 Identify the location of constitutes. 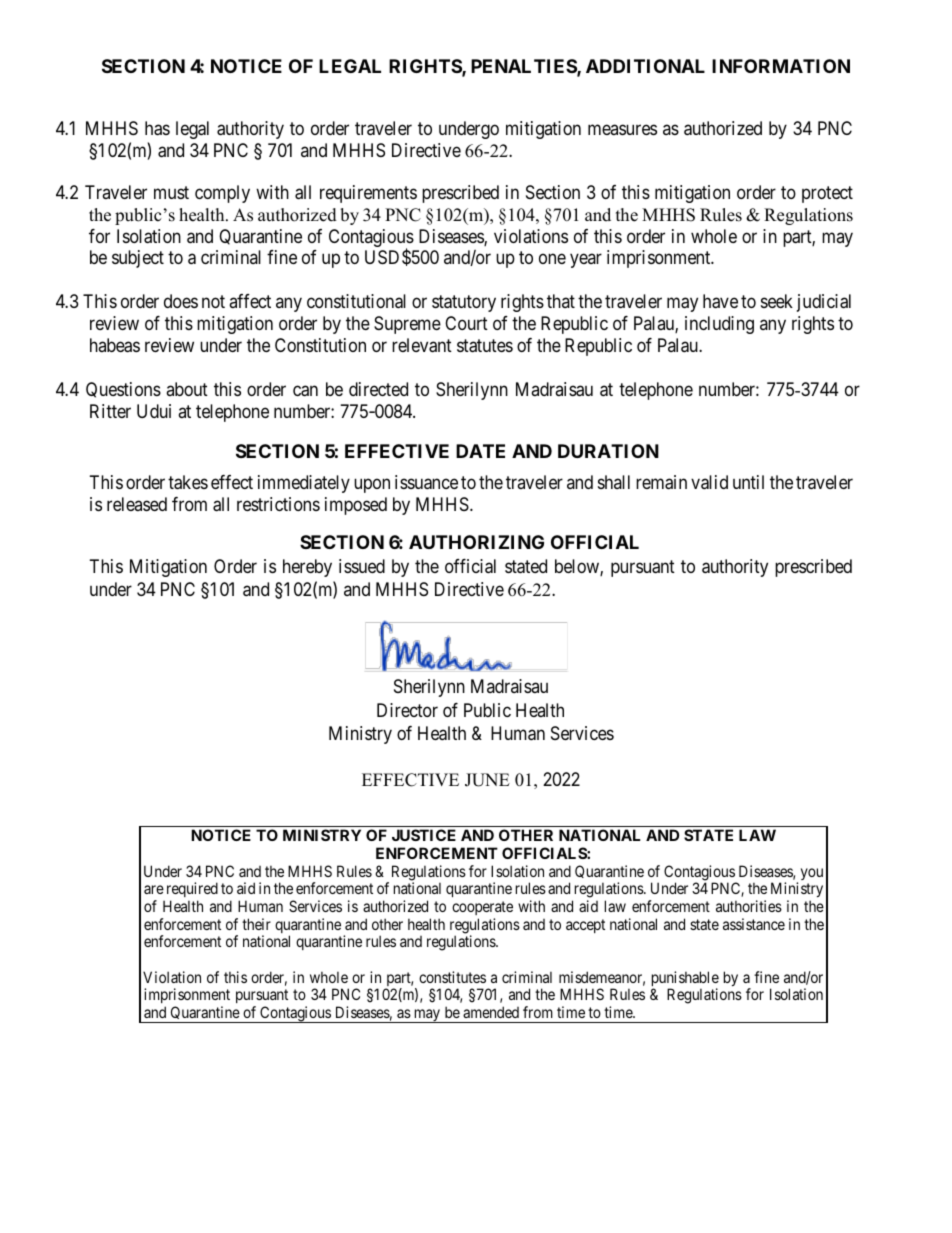
(452, 977).
